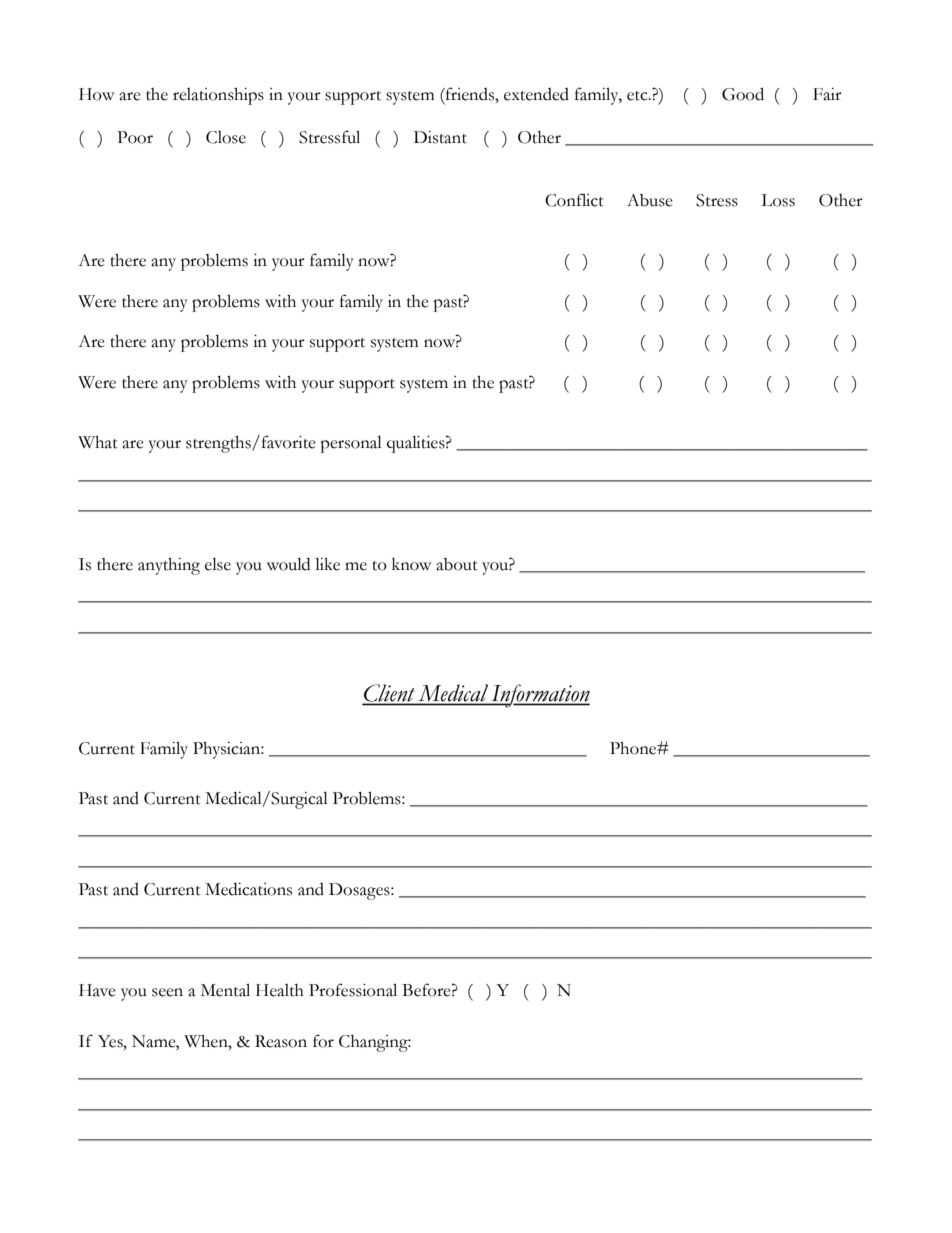  What do you see at coordinates (778, 200) in the screenshot?
I see `Loss` at bounding box center [778, 200].
